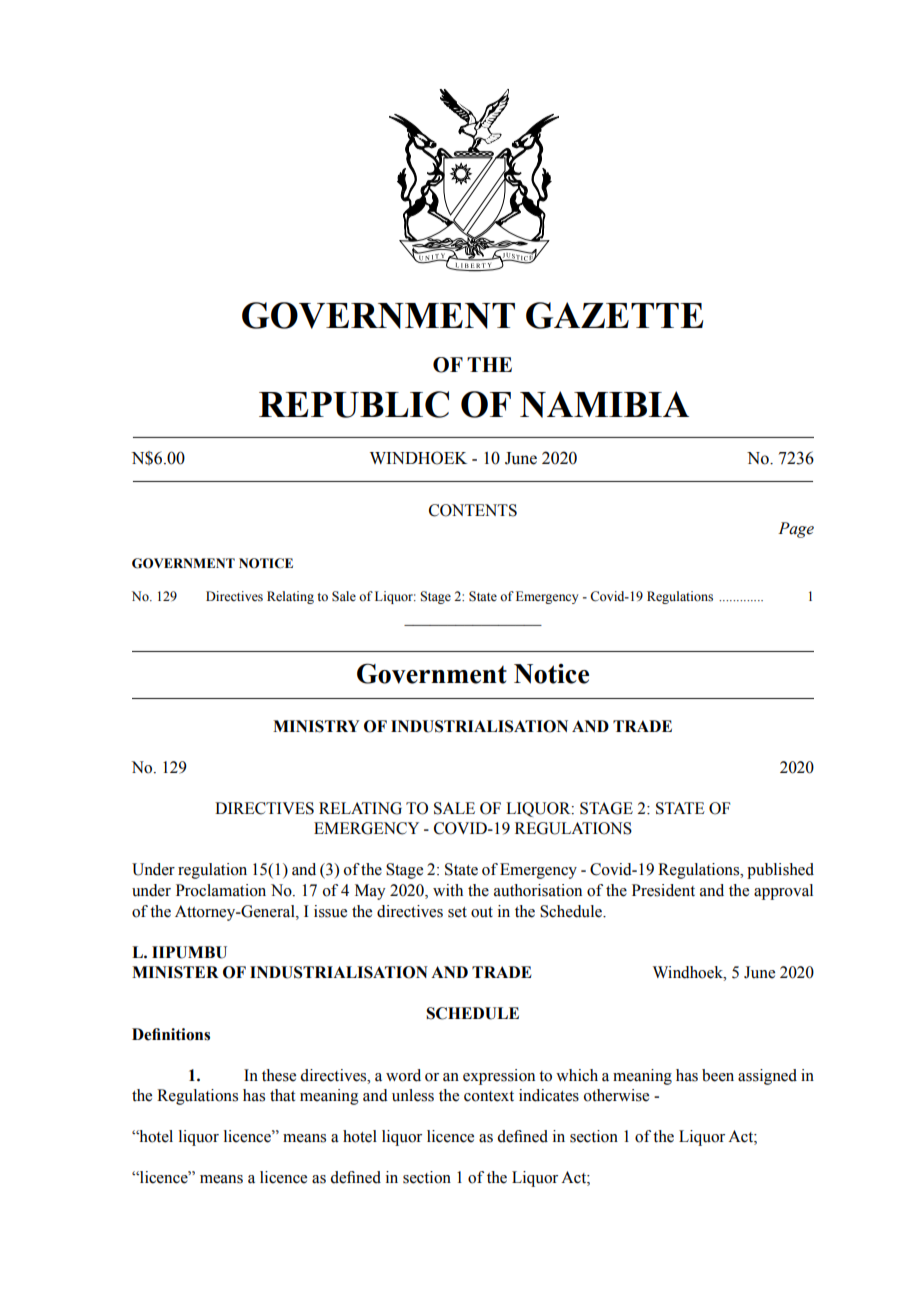 The image size is (924, 1308). Describe the element at coordinates (604, 404) in the screenshot. I see `NAMIBIA` at that location.
